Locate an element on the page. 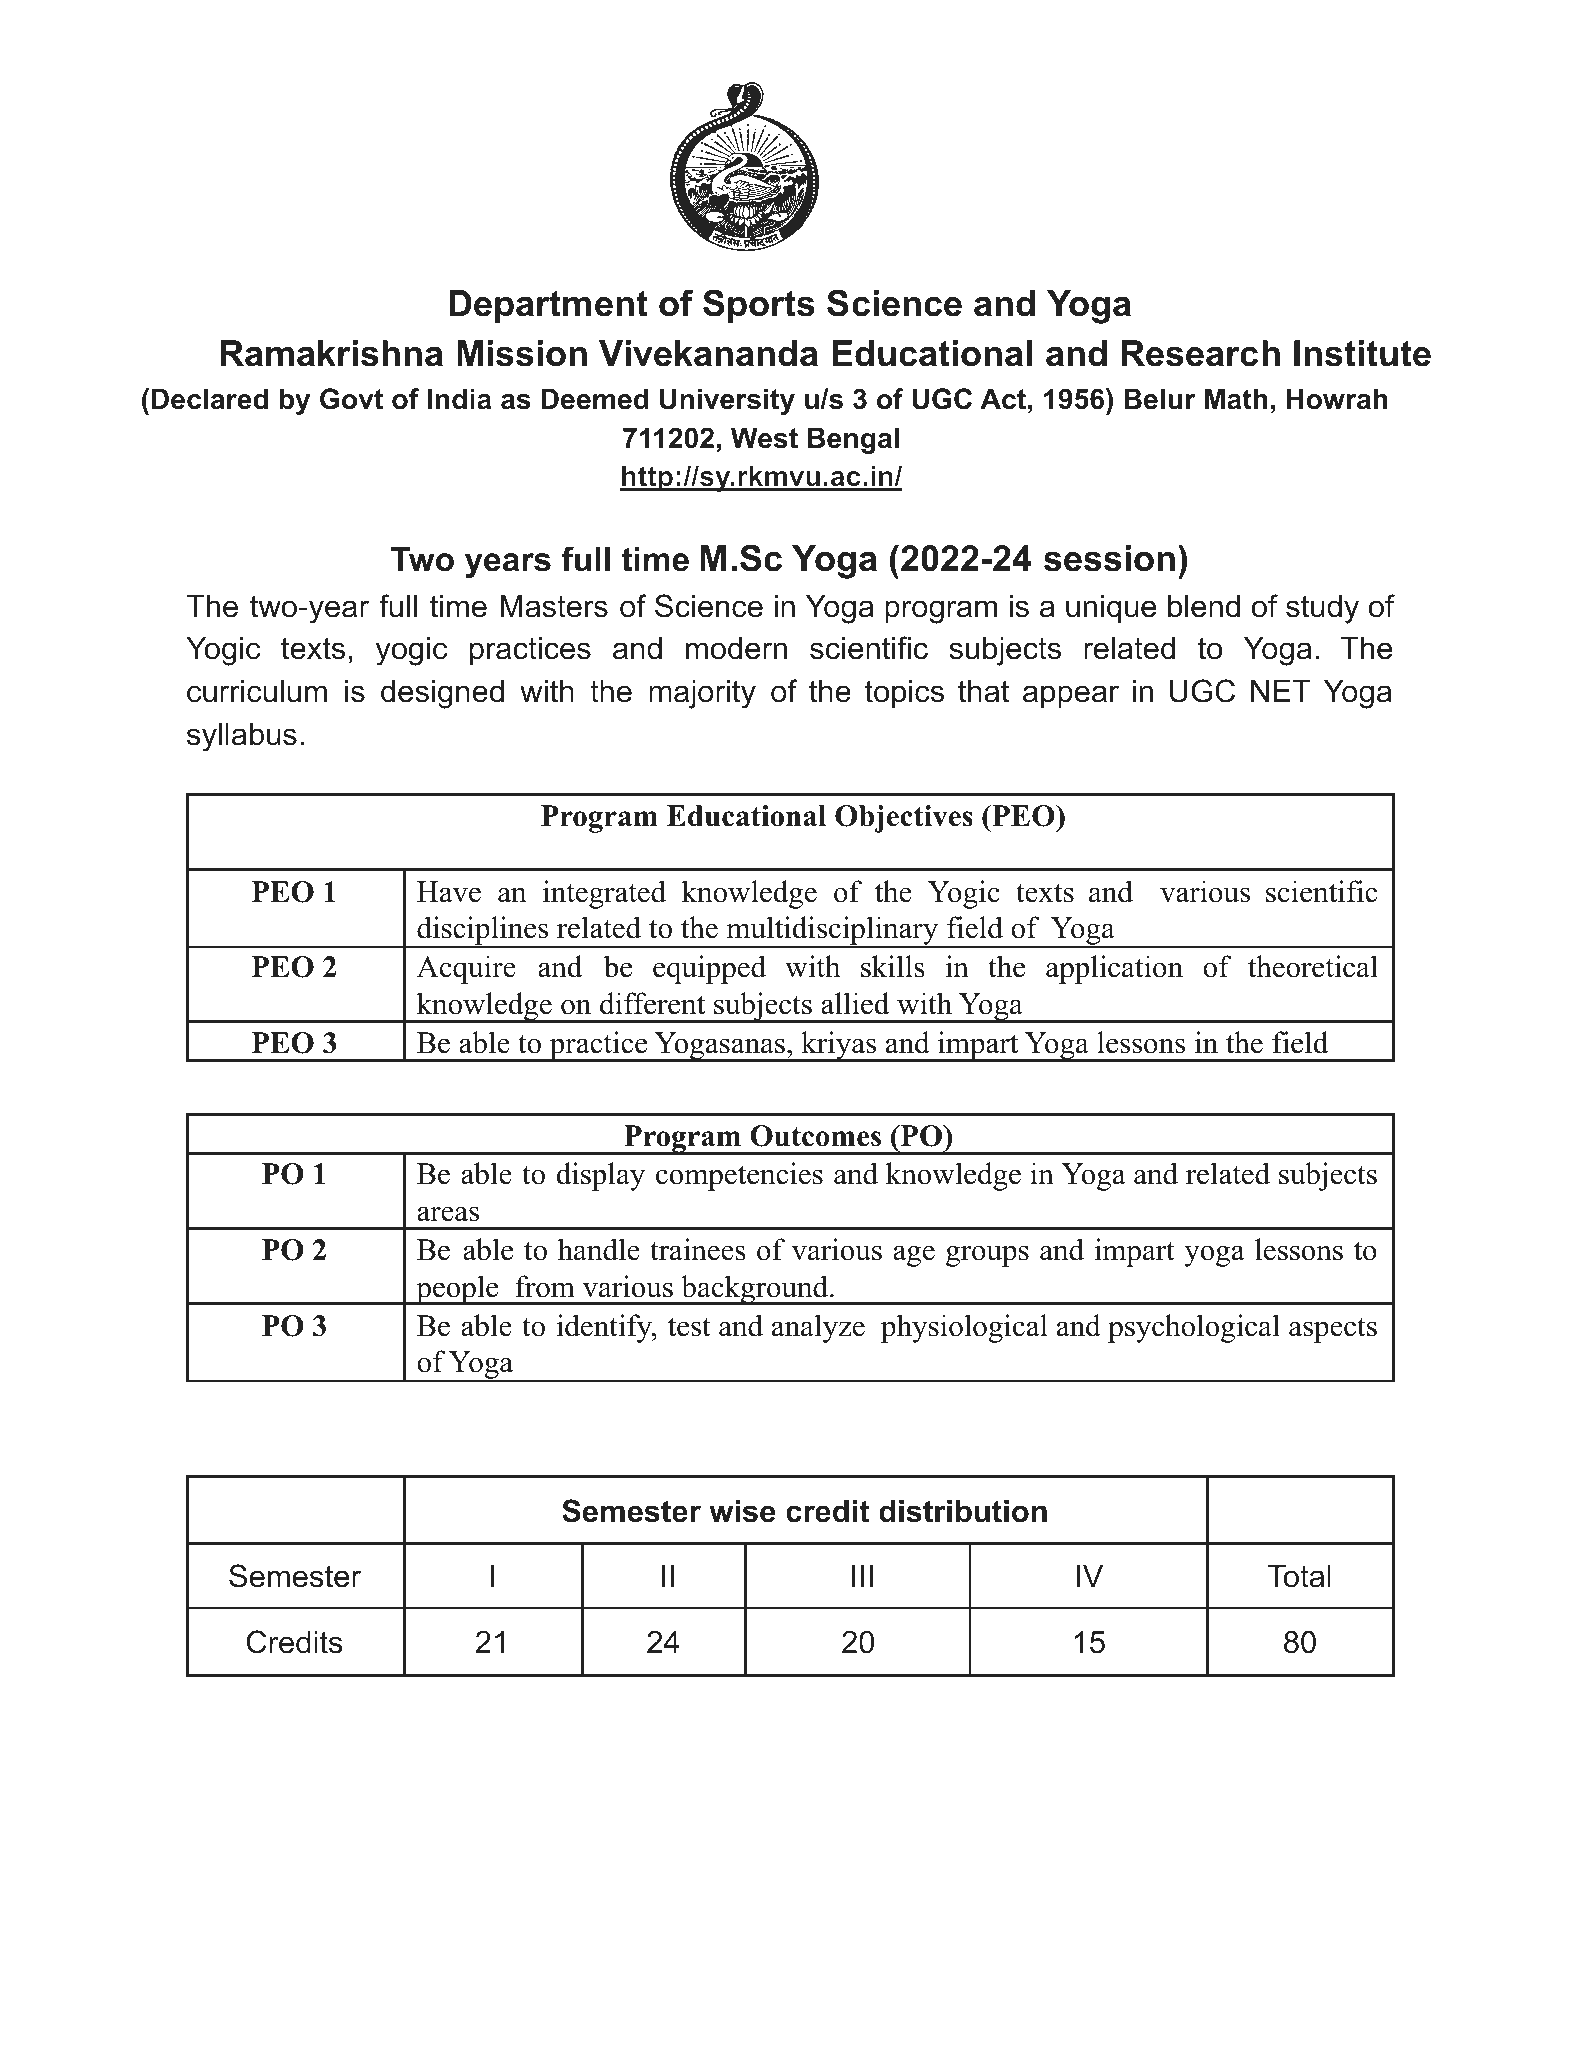 Image resolution: width=1581 pixels, height=2046 pixels. wise is located at coordinates (742, 1511).
